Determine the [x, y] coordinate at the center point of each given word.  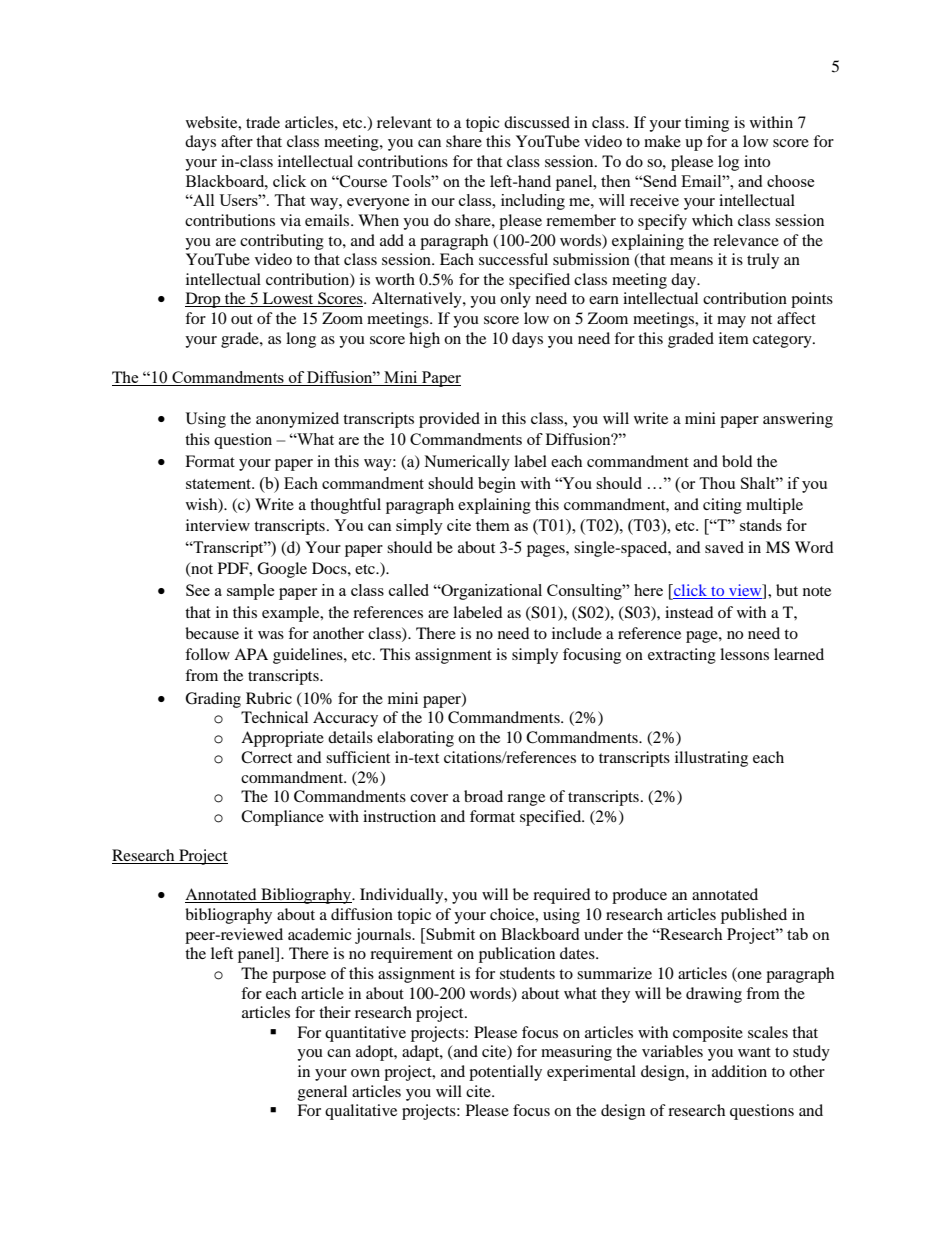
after [237, 141]
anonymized [297, 420]
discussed [537, 122]
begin [497, 485]
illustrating [711, 759]
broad [483, 796]
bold [737, 461]
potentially [505, 1073]
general [322, 1093]
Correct [266, 757]
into [757, 161]
